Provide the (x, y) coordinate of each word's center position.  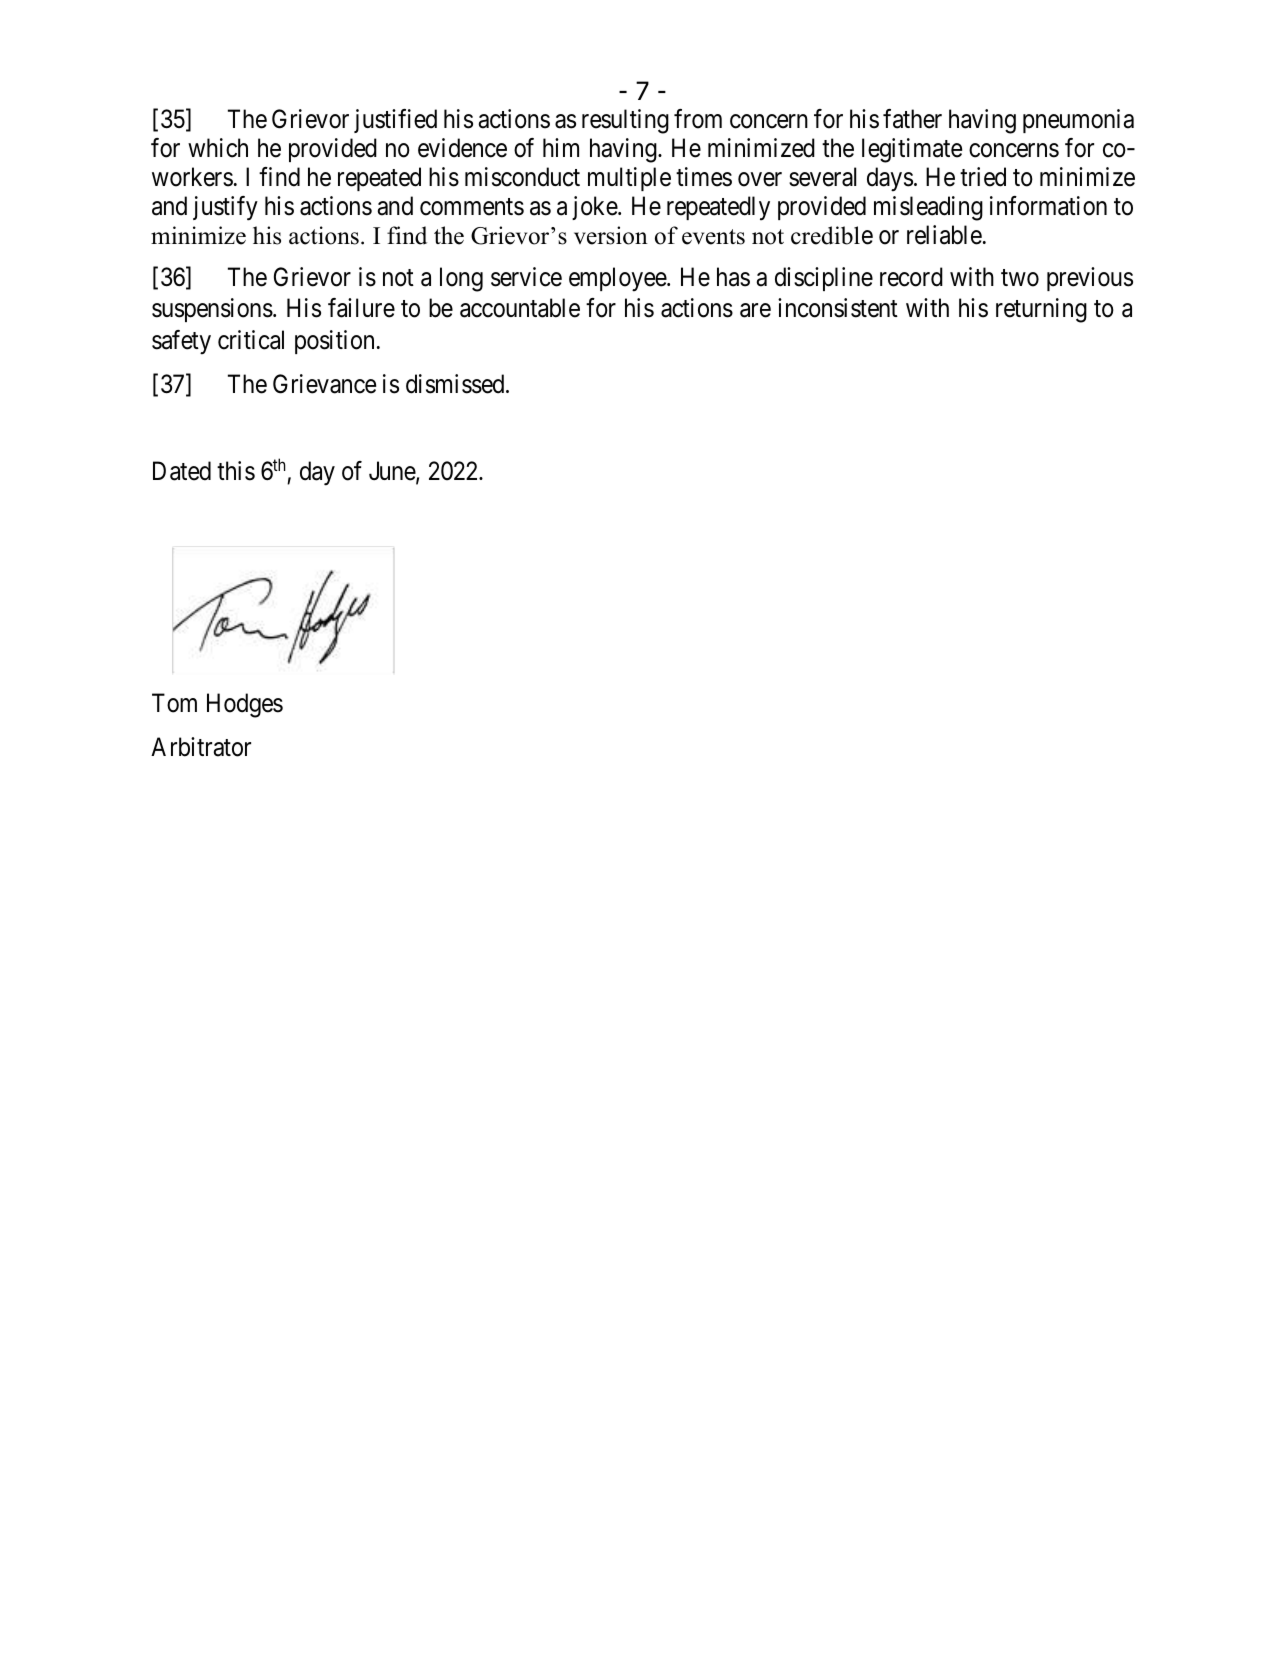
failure (361, 308)
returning (1041, 310)
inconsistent (838, 308)
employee (618, 279)
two (1020, 278)
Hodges (245, 705)
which (218, 148)
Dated (182, 471)
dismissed (456, 384)
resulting (625, 121)
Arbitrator (201, 747)
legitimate (912, 150)
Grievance (324, 384)
